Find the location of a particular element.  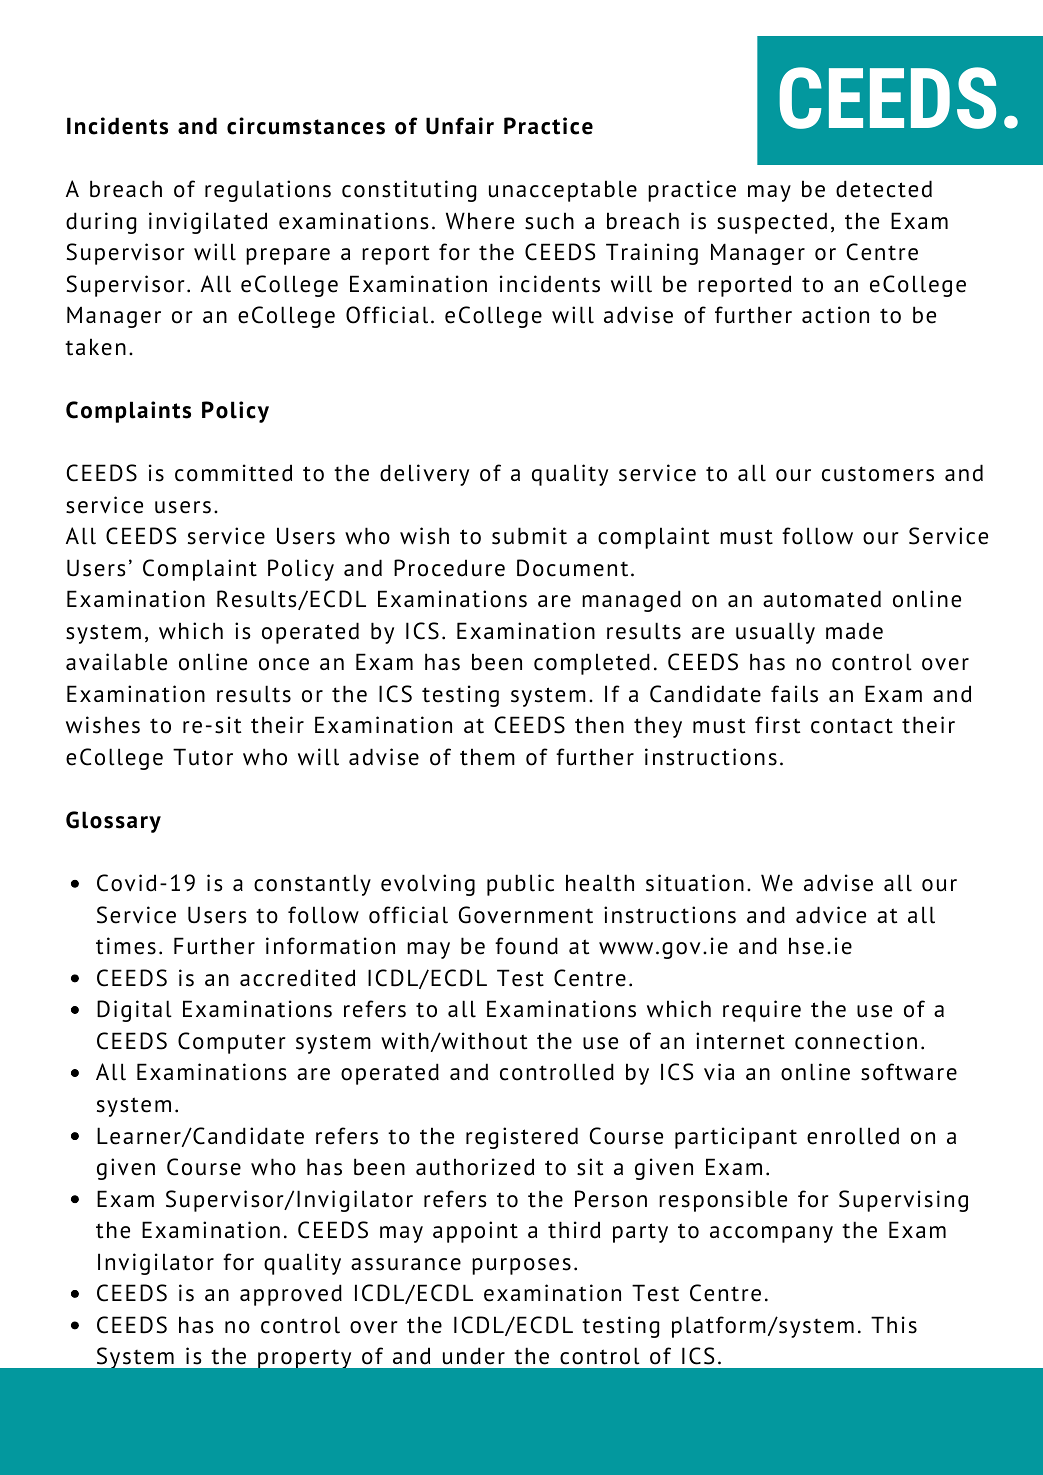

approved is located at coordinates (291, 1295).
